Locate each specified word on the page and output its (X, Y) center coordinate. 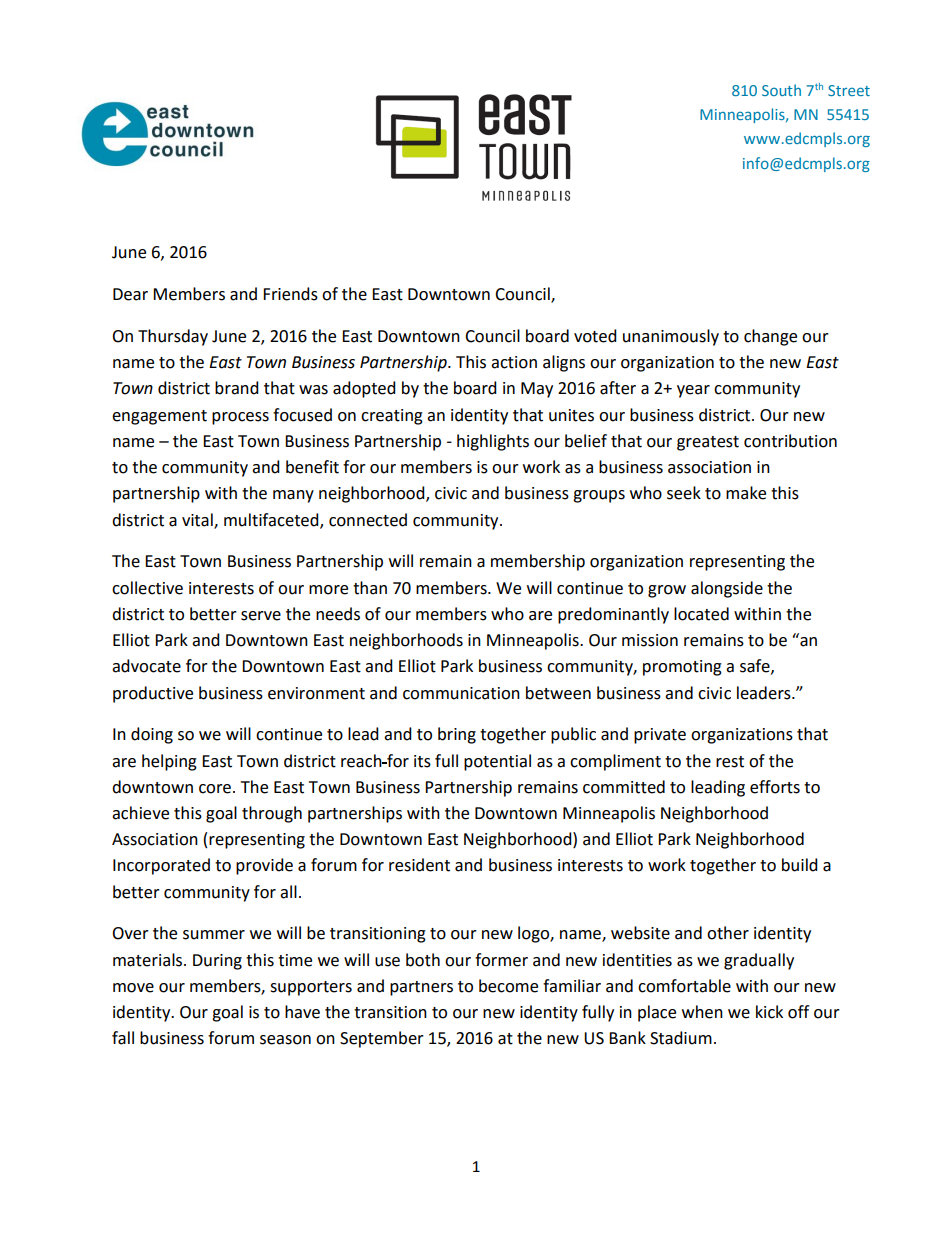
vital (198, 520)
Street (849, 90)
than (370, 588)
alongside (727, 589)
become (508, 986)
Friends (290, 294)
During (217, 962)
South (781, 90)
